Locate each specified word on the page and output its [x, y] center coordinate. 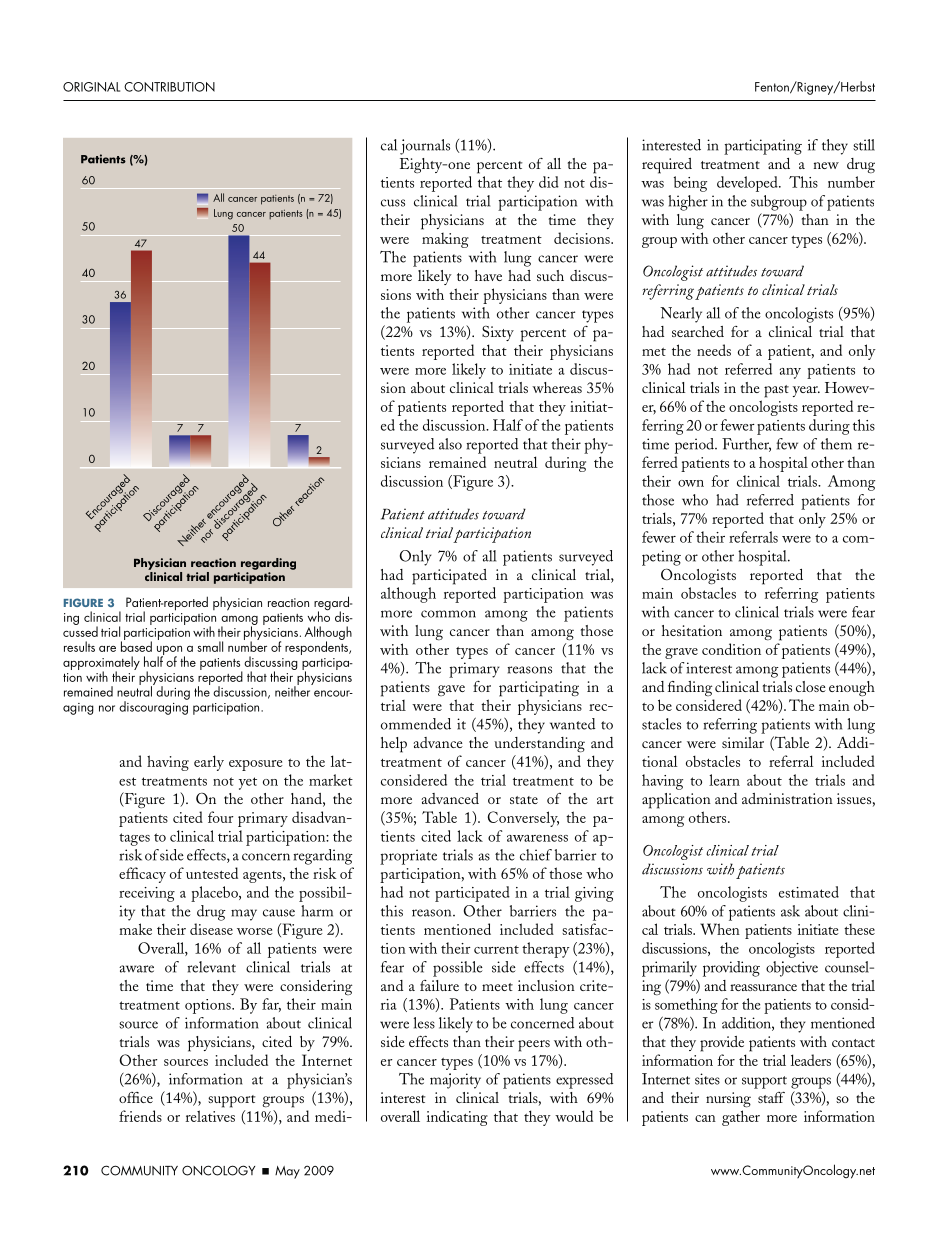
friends [140, 1116]
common [448, 614]
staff [771, 1097]
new [826, 165]
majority [455, 1081]
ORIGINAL [91, 87]
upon [169, 651]
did [549, 182]
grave [681, 653]
